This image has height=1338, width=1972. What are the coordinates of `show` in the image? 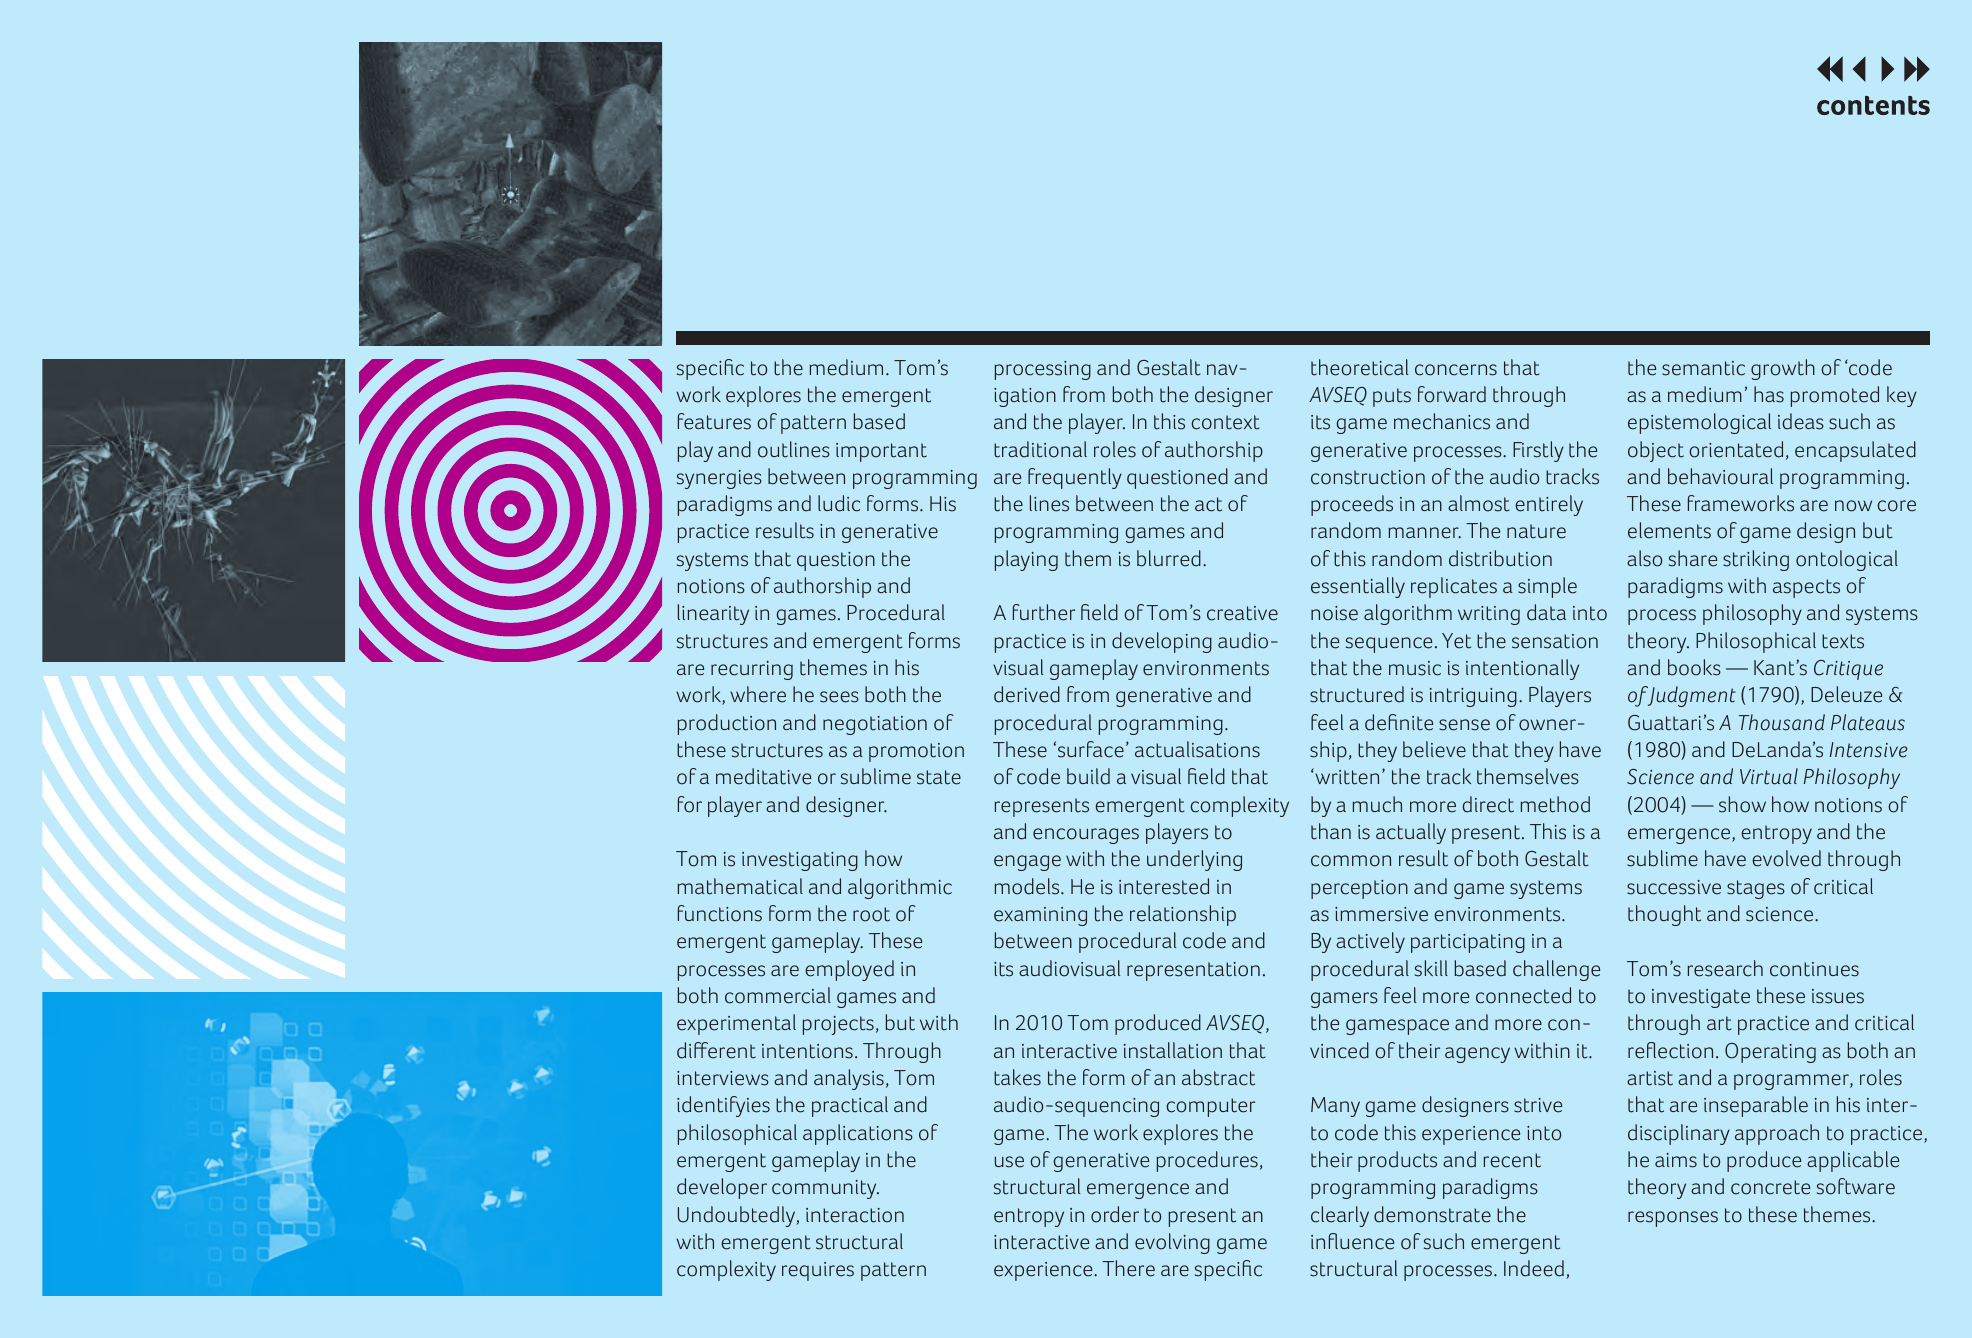 It's located at (1742, 804).
